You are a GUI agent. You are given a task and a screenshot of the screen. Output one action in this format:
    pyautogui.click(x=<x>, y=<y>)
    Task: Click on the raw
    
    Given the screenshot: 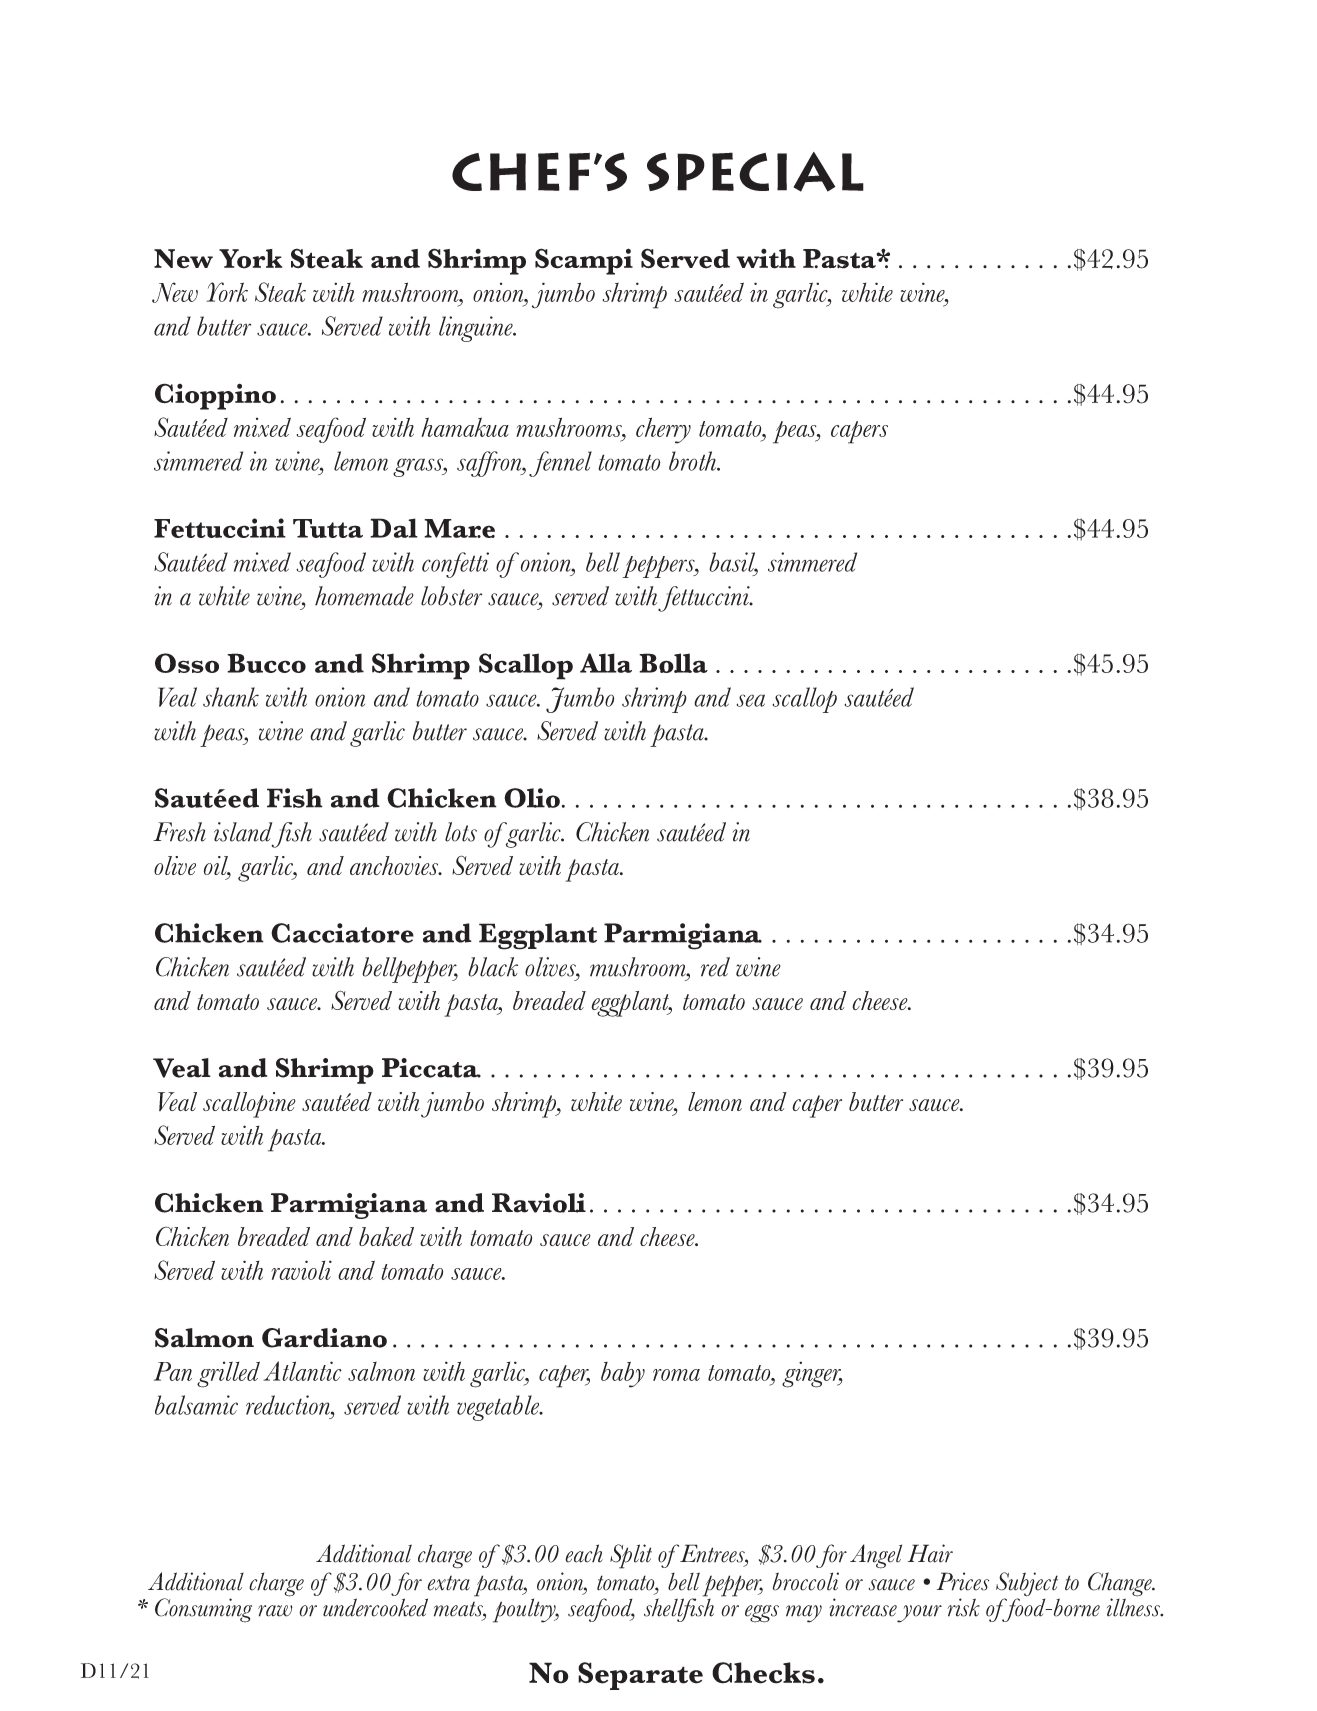 What is the action you would take?
    pyautogui.click(x=275, y=1611)
